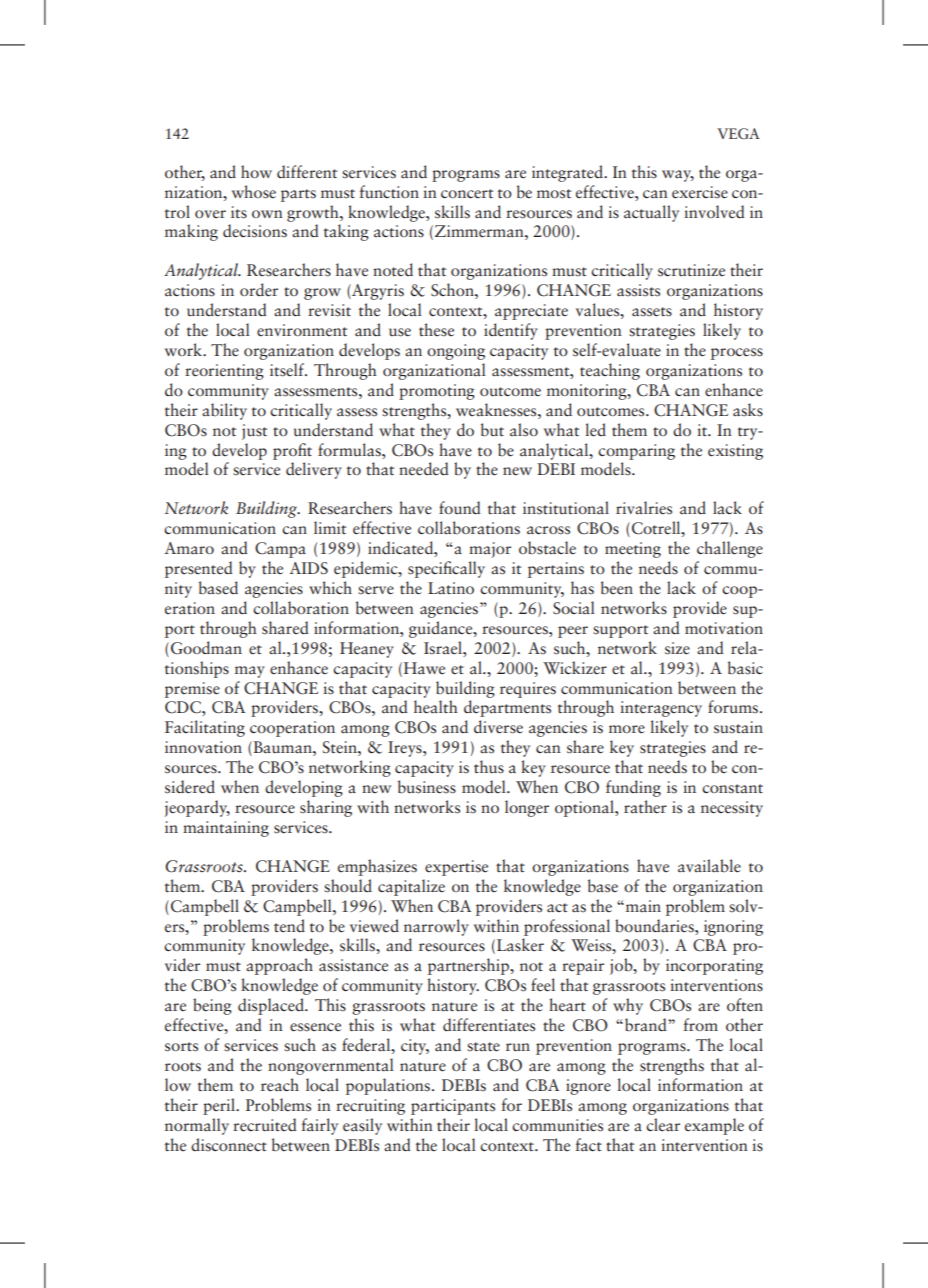 The height and width of the document is (1288, 928). What do you see at coordinates (467, 194) in the document?
I see `concert` at bounding box center [467, 194].
